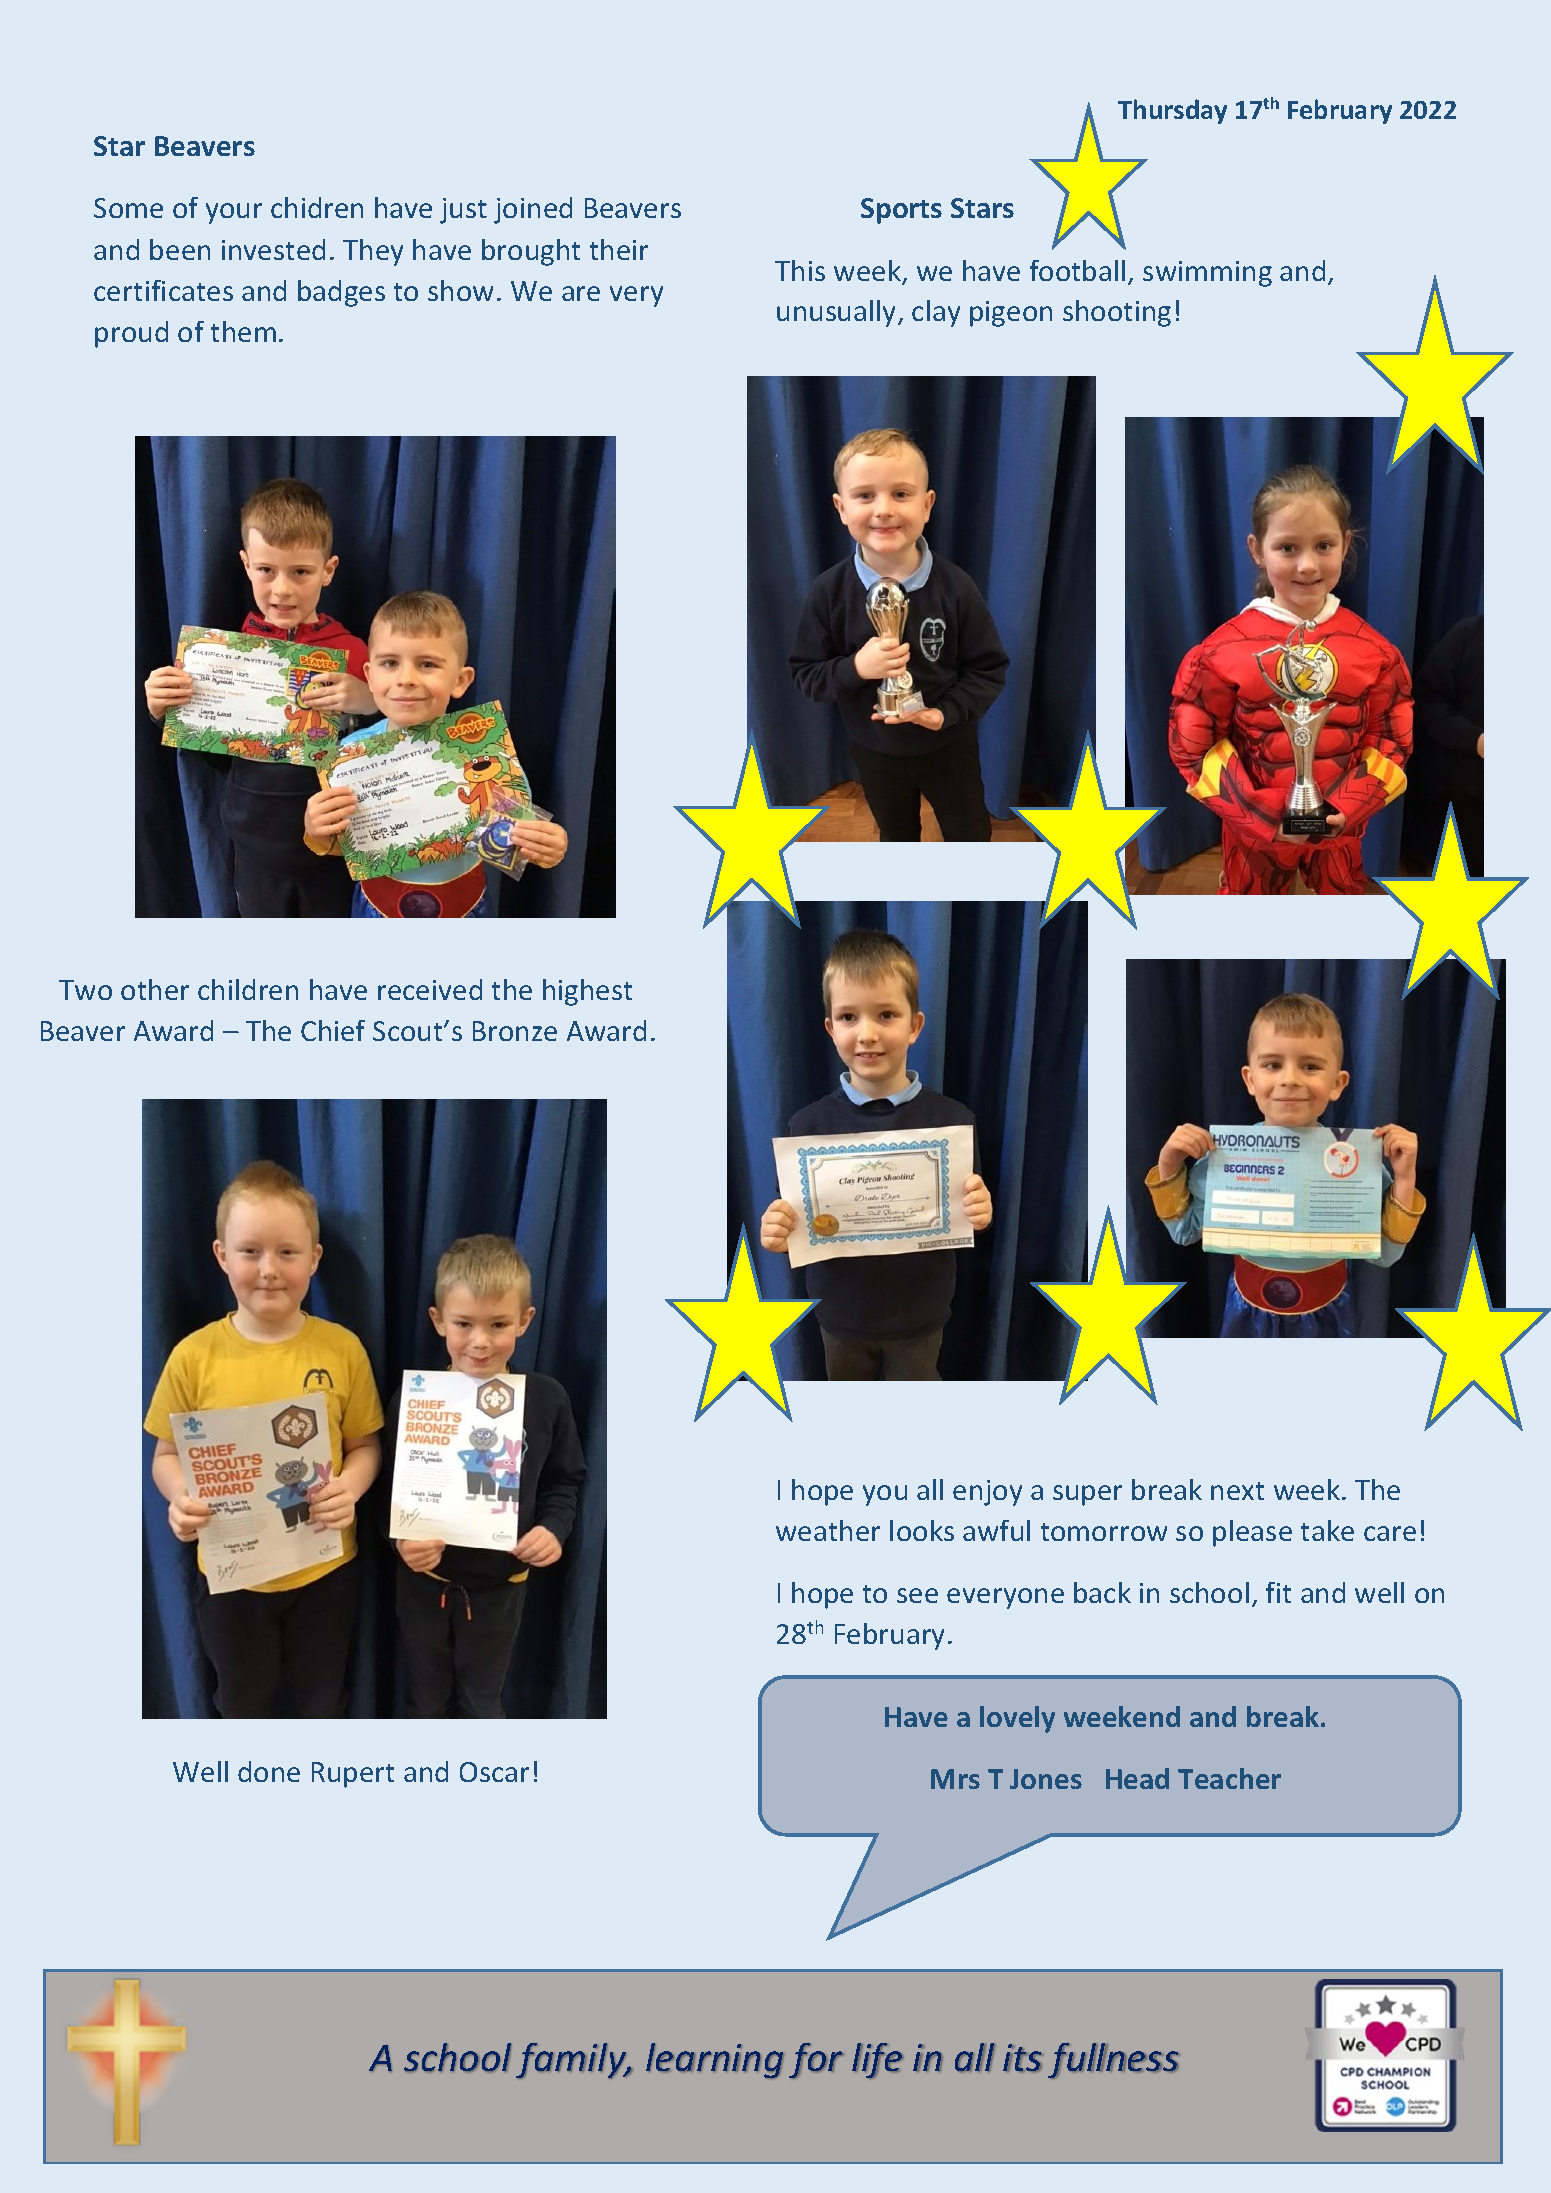  What do you see at coordinates (1237, 1491) in the page?
I see `next` at bounding box center [1237, 1491].
